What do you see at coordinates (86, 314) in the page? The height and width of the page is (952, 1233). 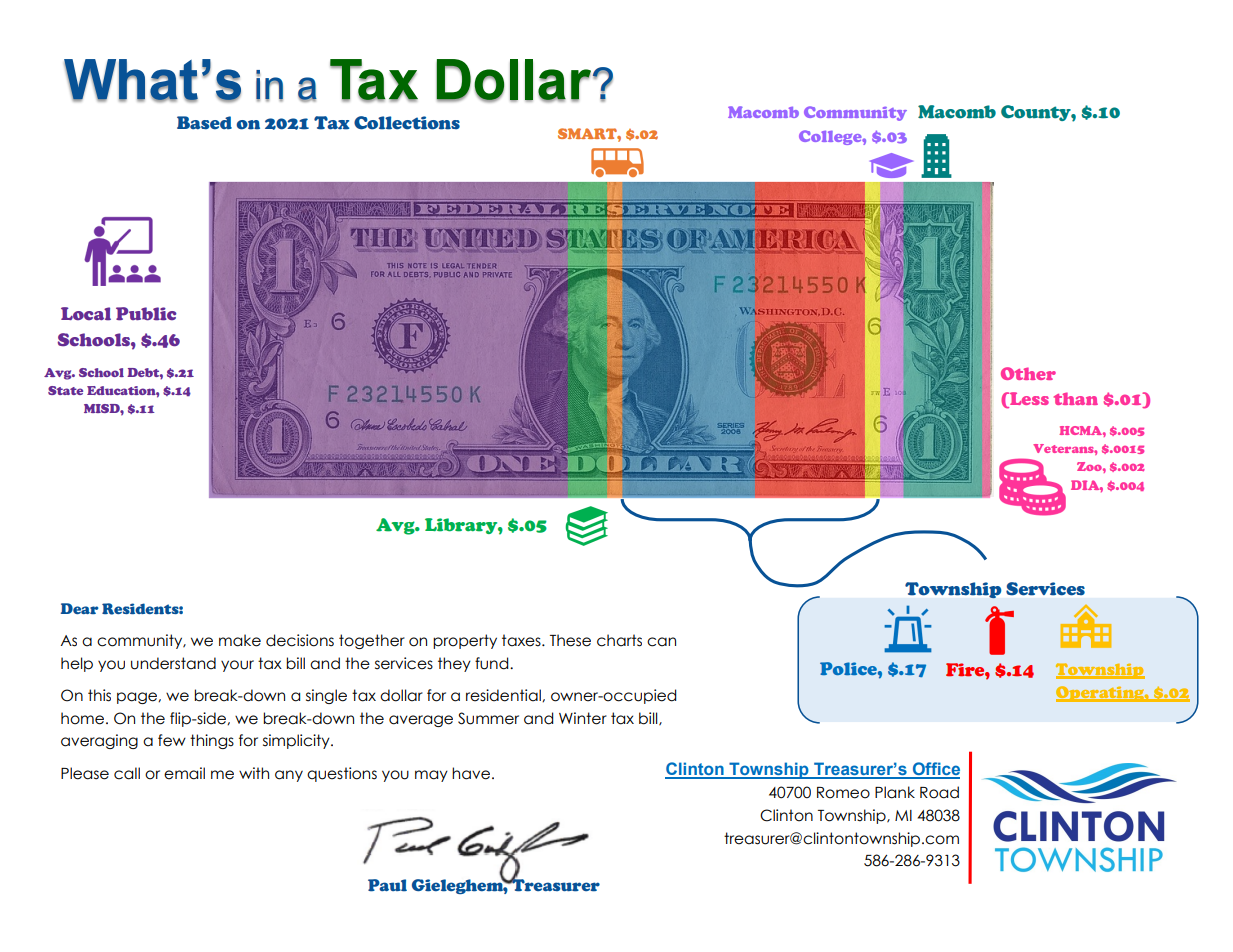 I see `Local` at bounding box center [86, 314].
